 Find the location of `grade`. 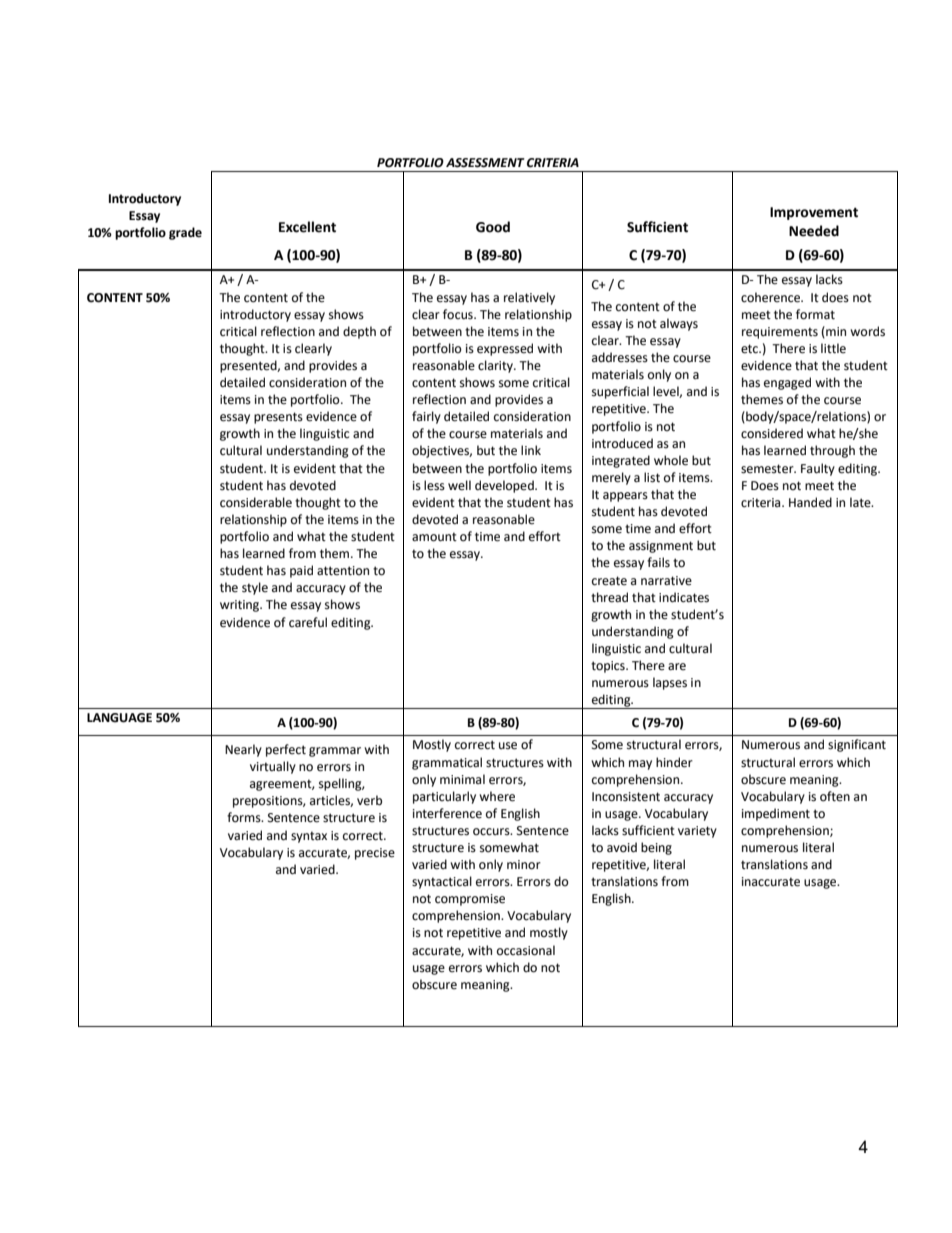

grade is located at coordinates (185, 233).
